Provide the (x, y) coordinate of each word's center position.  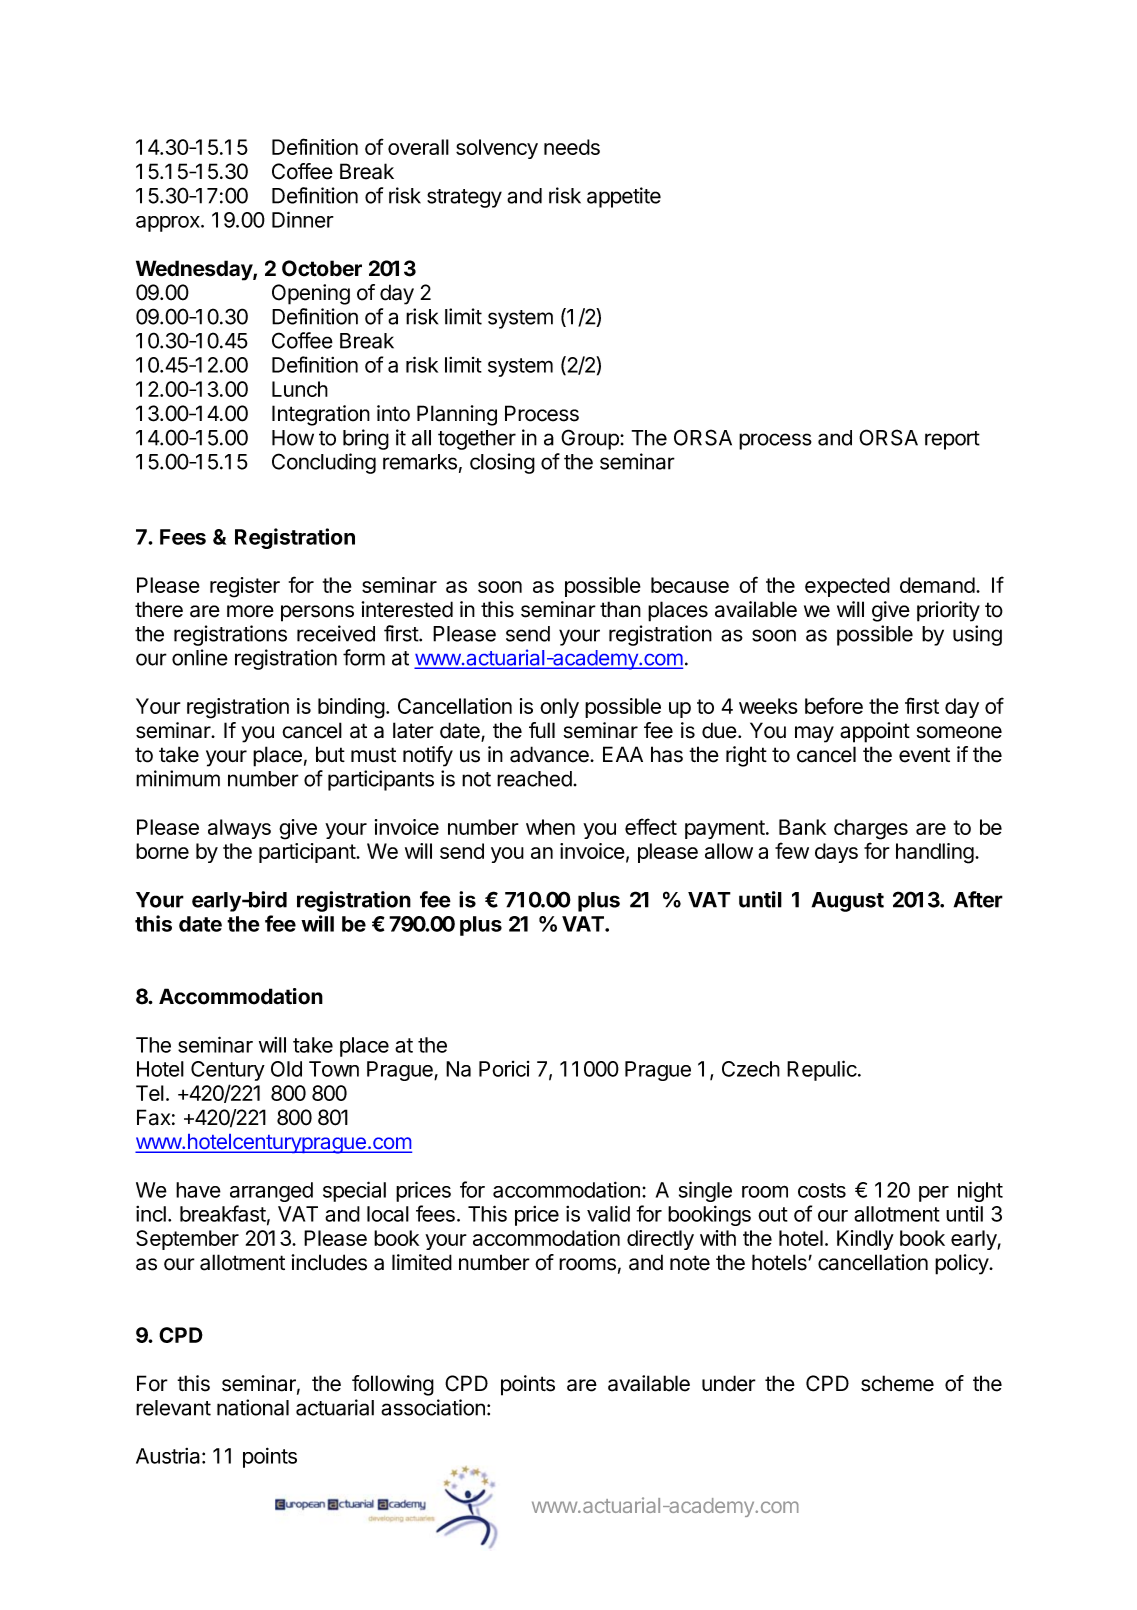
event (924, 755)
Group (591, 439)
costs (822, 1190)
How (293, 438)
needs (572, 147)
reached (534, 779)
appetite (624, 197)
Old (286, 1069)
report (952, 440)
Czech (751, 1069)
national (253, 1407)
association (433, 1407)
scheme (897, 1383)
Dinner (303, 219)
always (239, 829)
